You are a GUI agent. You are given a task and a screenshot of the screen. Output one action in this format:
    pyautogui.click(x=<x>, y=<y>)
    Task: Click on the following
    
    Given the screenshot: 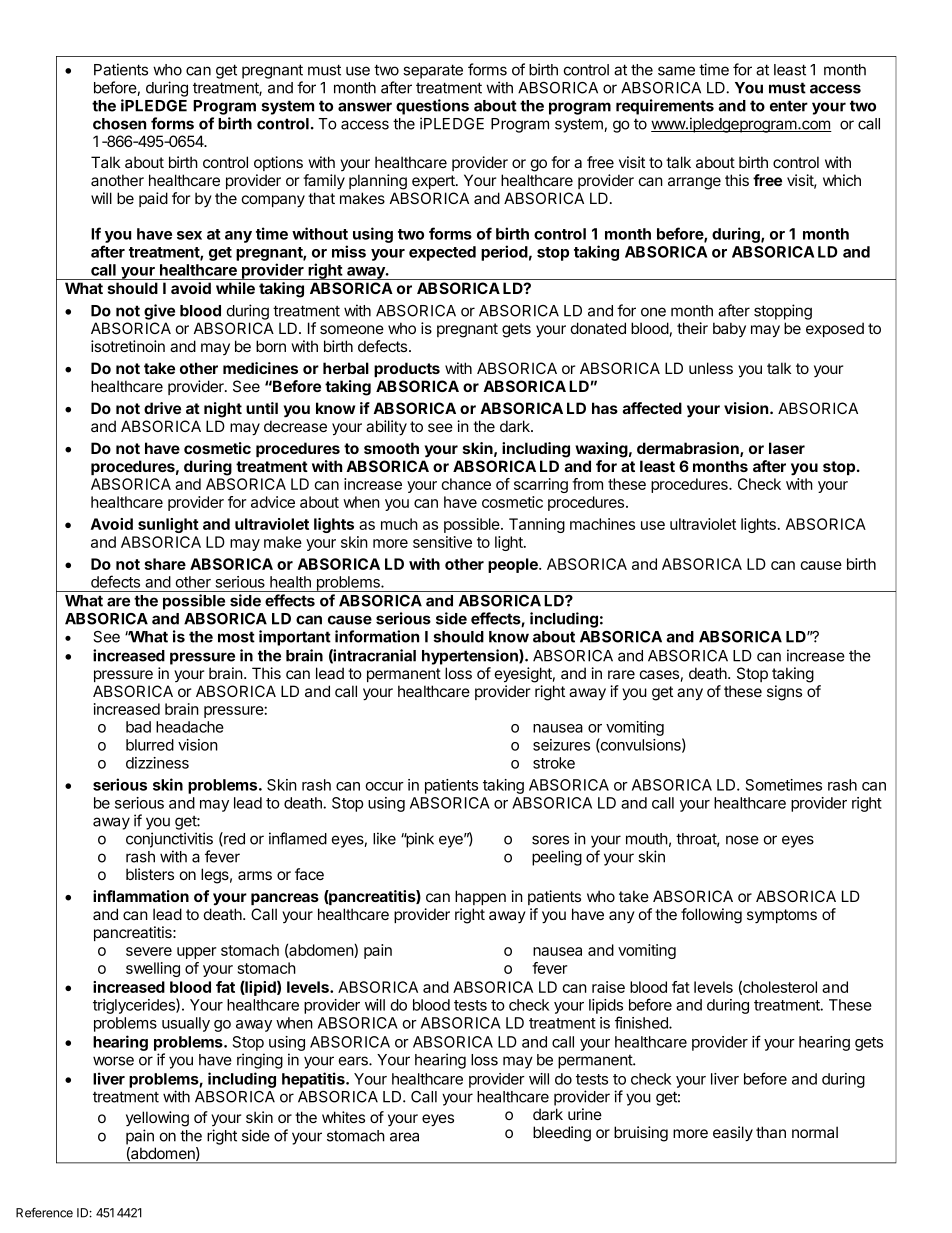 What is the action you would take?
    pyautogui.click(x=711, y=916)
